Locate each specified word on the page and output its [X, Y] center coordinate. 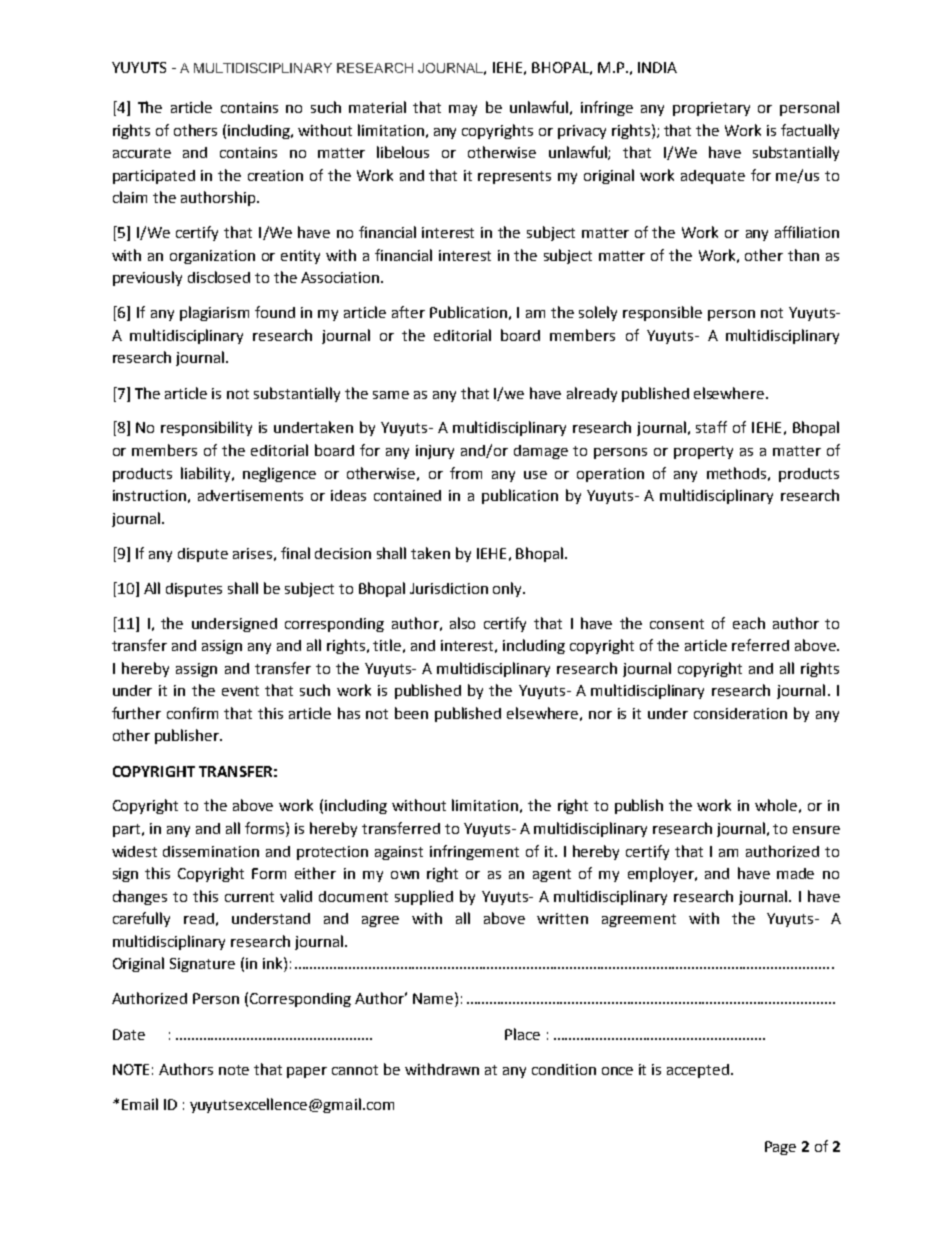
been [411, 713]
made [795, 873]
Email [140, 1104]
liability [207, 474]
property [703, 452]
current [249, 897]
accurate [142, 153]
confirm [192, 713]
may [463, 110]
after [408, 312]
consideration [740, 713]
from [466, 473]
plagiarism [214, 313]
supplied [424, 897]
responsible [662, 313]
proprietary [711, 109]
